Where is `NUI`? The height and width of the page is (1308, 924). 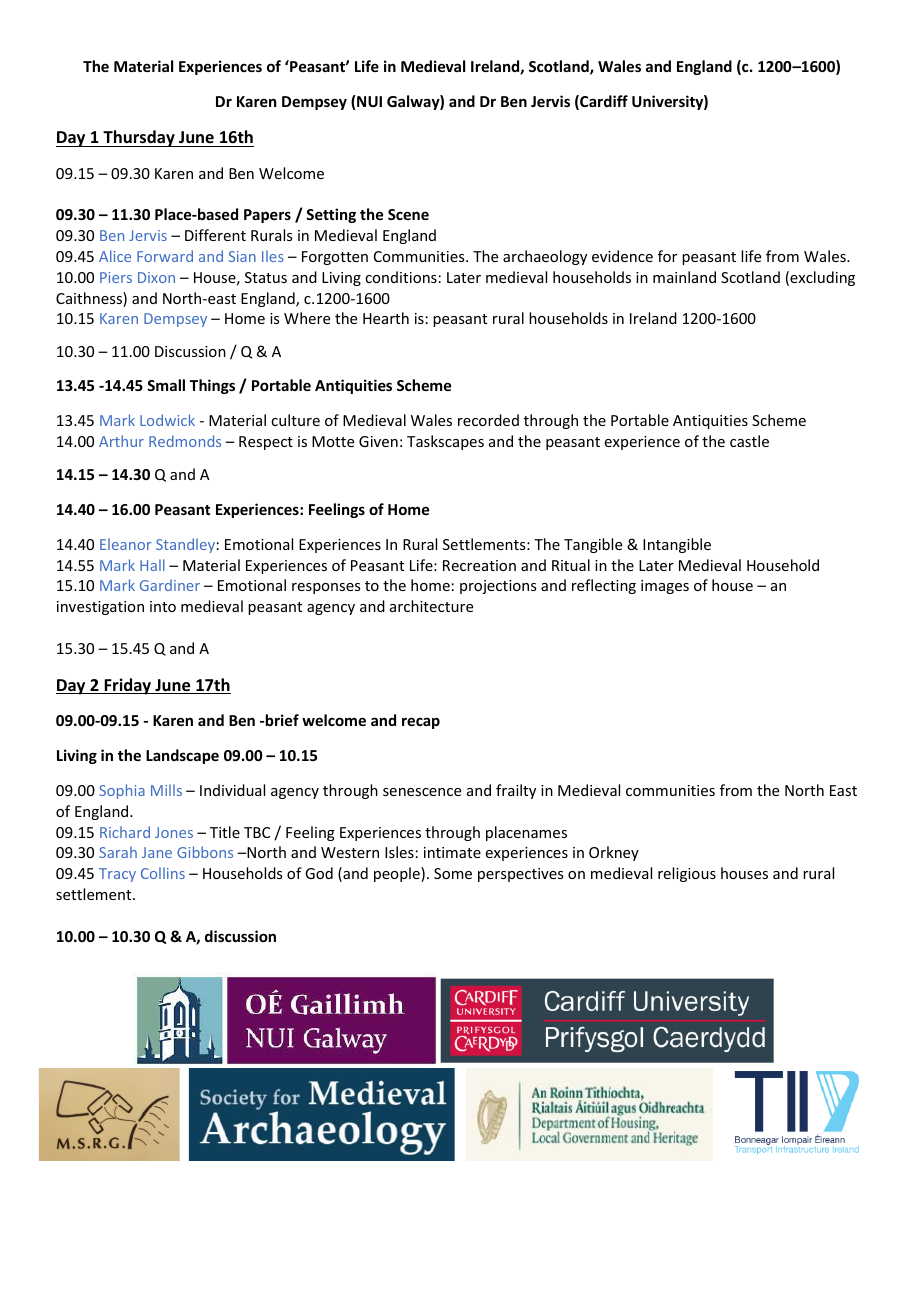 NUI is located at coordinates (369, 101).
